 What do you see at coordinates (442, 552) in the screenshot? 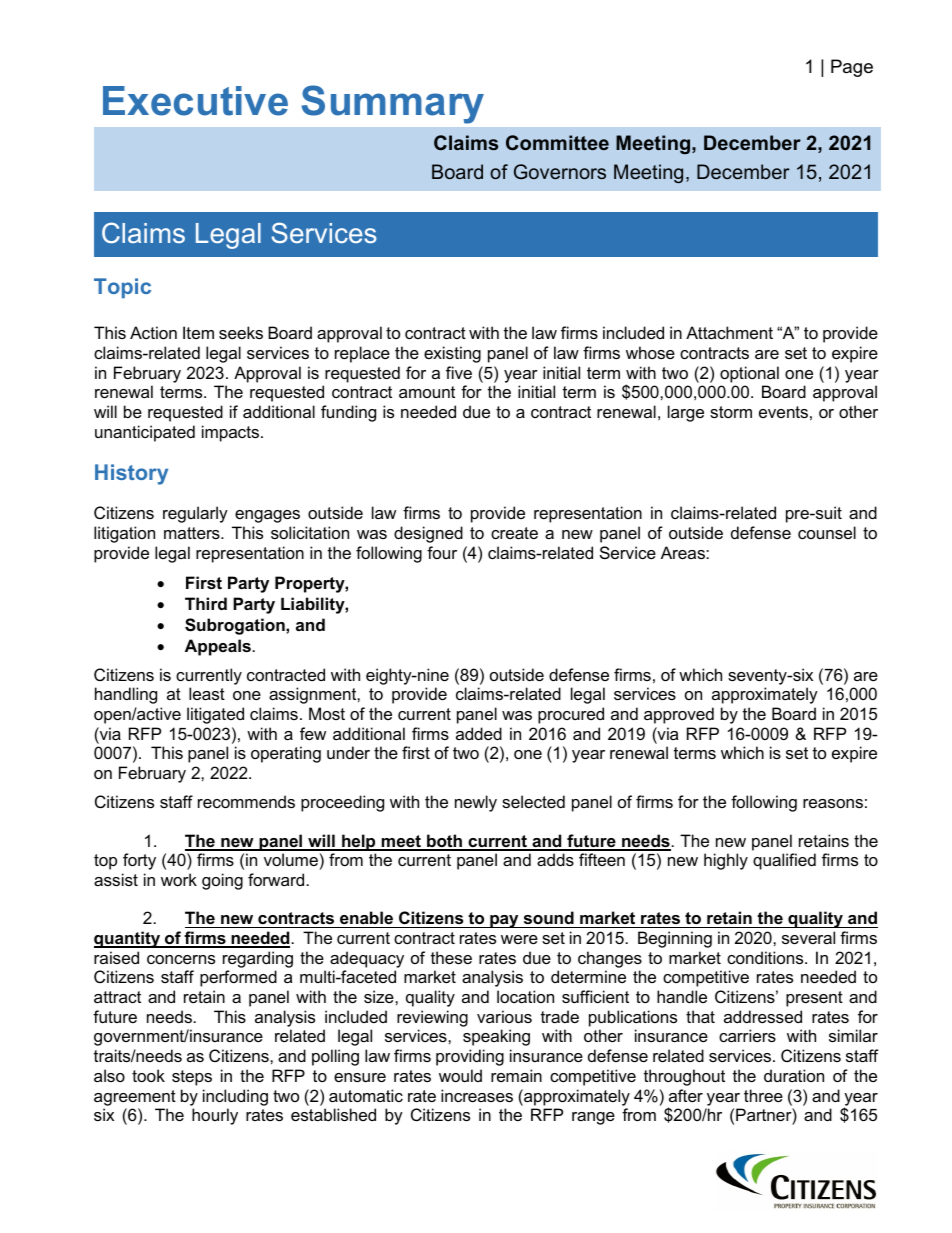
I see `four` at bounding box center [442, 552].
